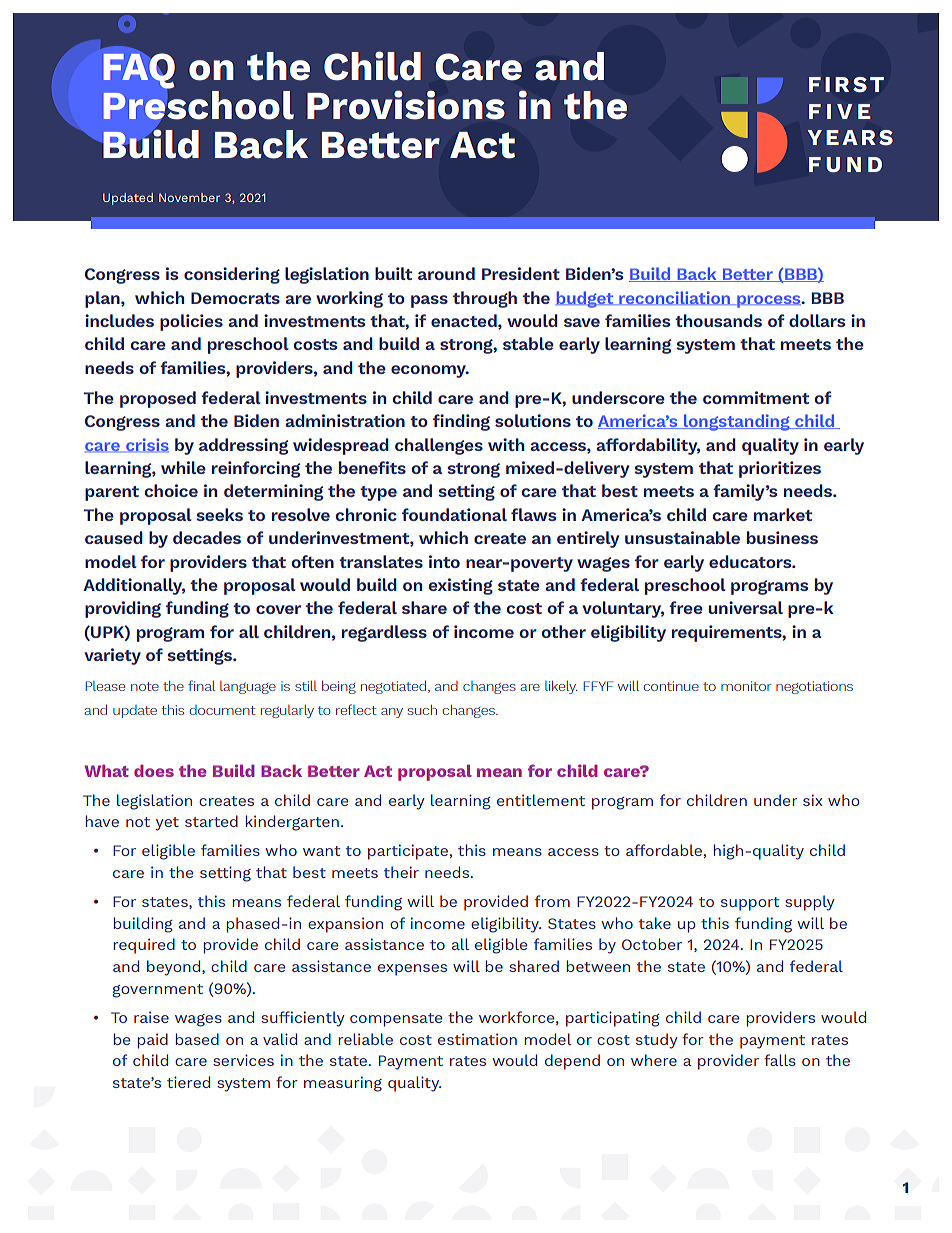  Describe the element at coordinates (718, 320) in the screenshot. I see `thousands` at that location.
